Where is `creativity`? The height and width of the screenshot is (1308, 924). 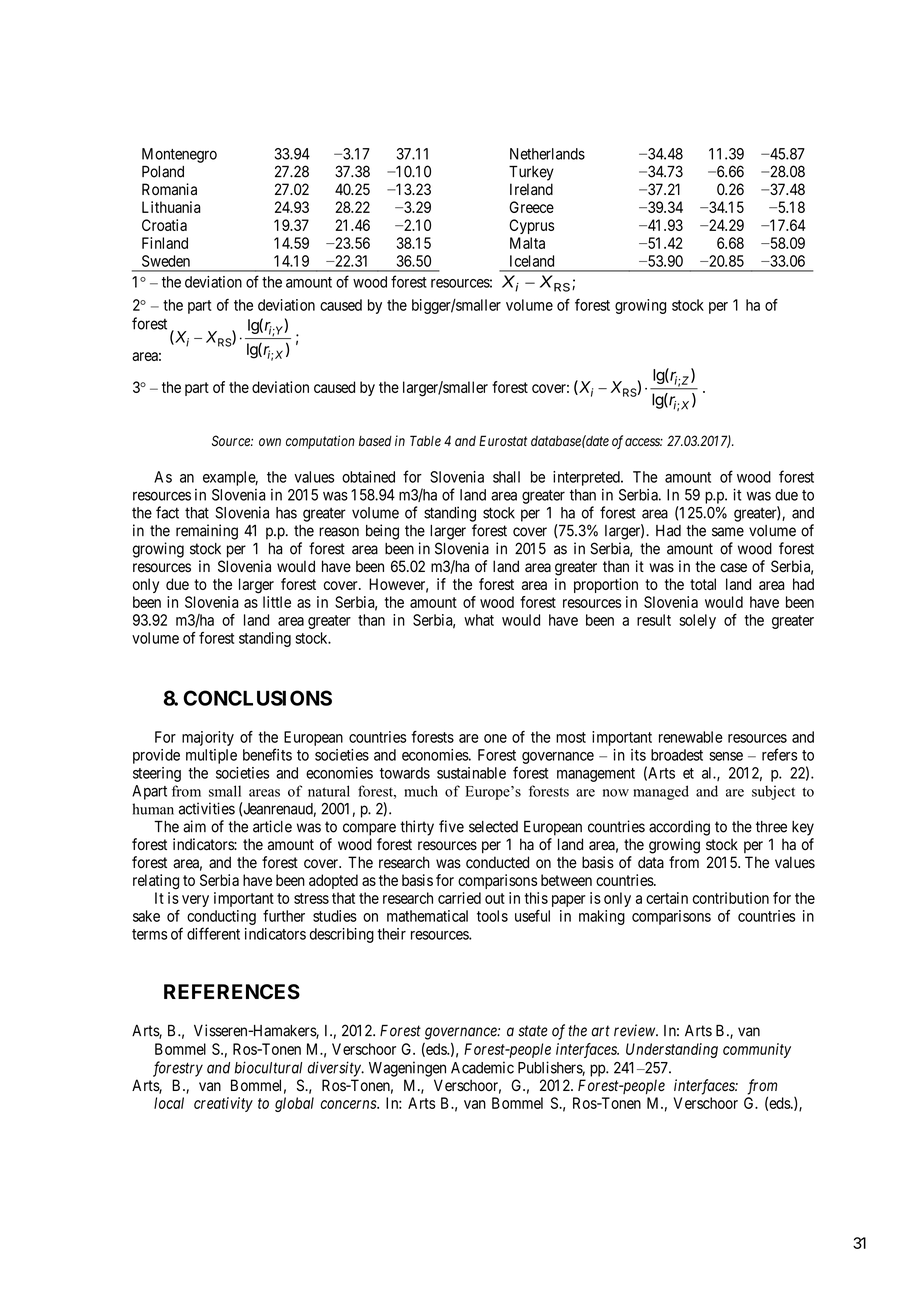 creativity is located at coordinates (223, 1104).
